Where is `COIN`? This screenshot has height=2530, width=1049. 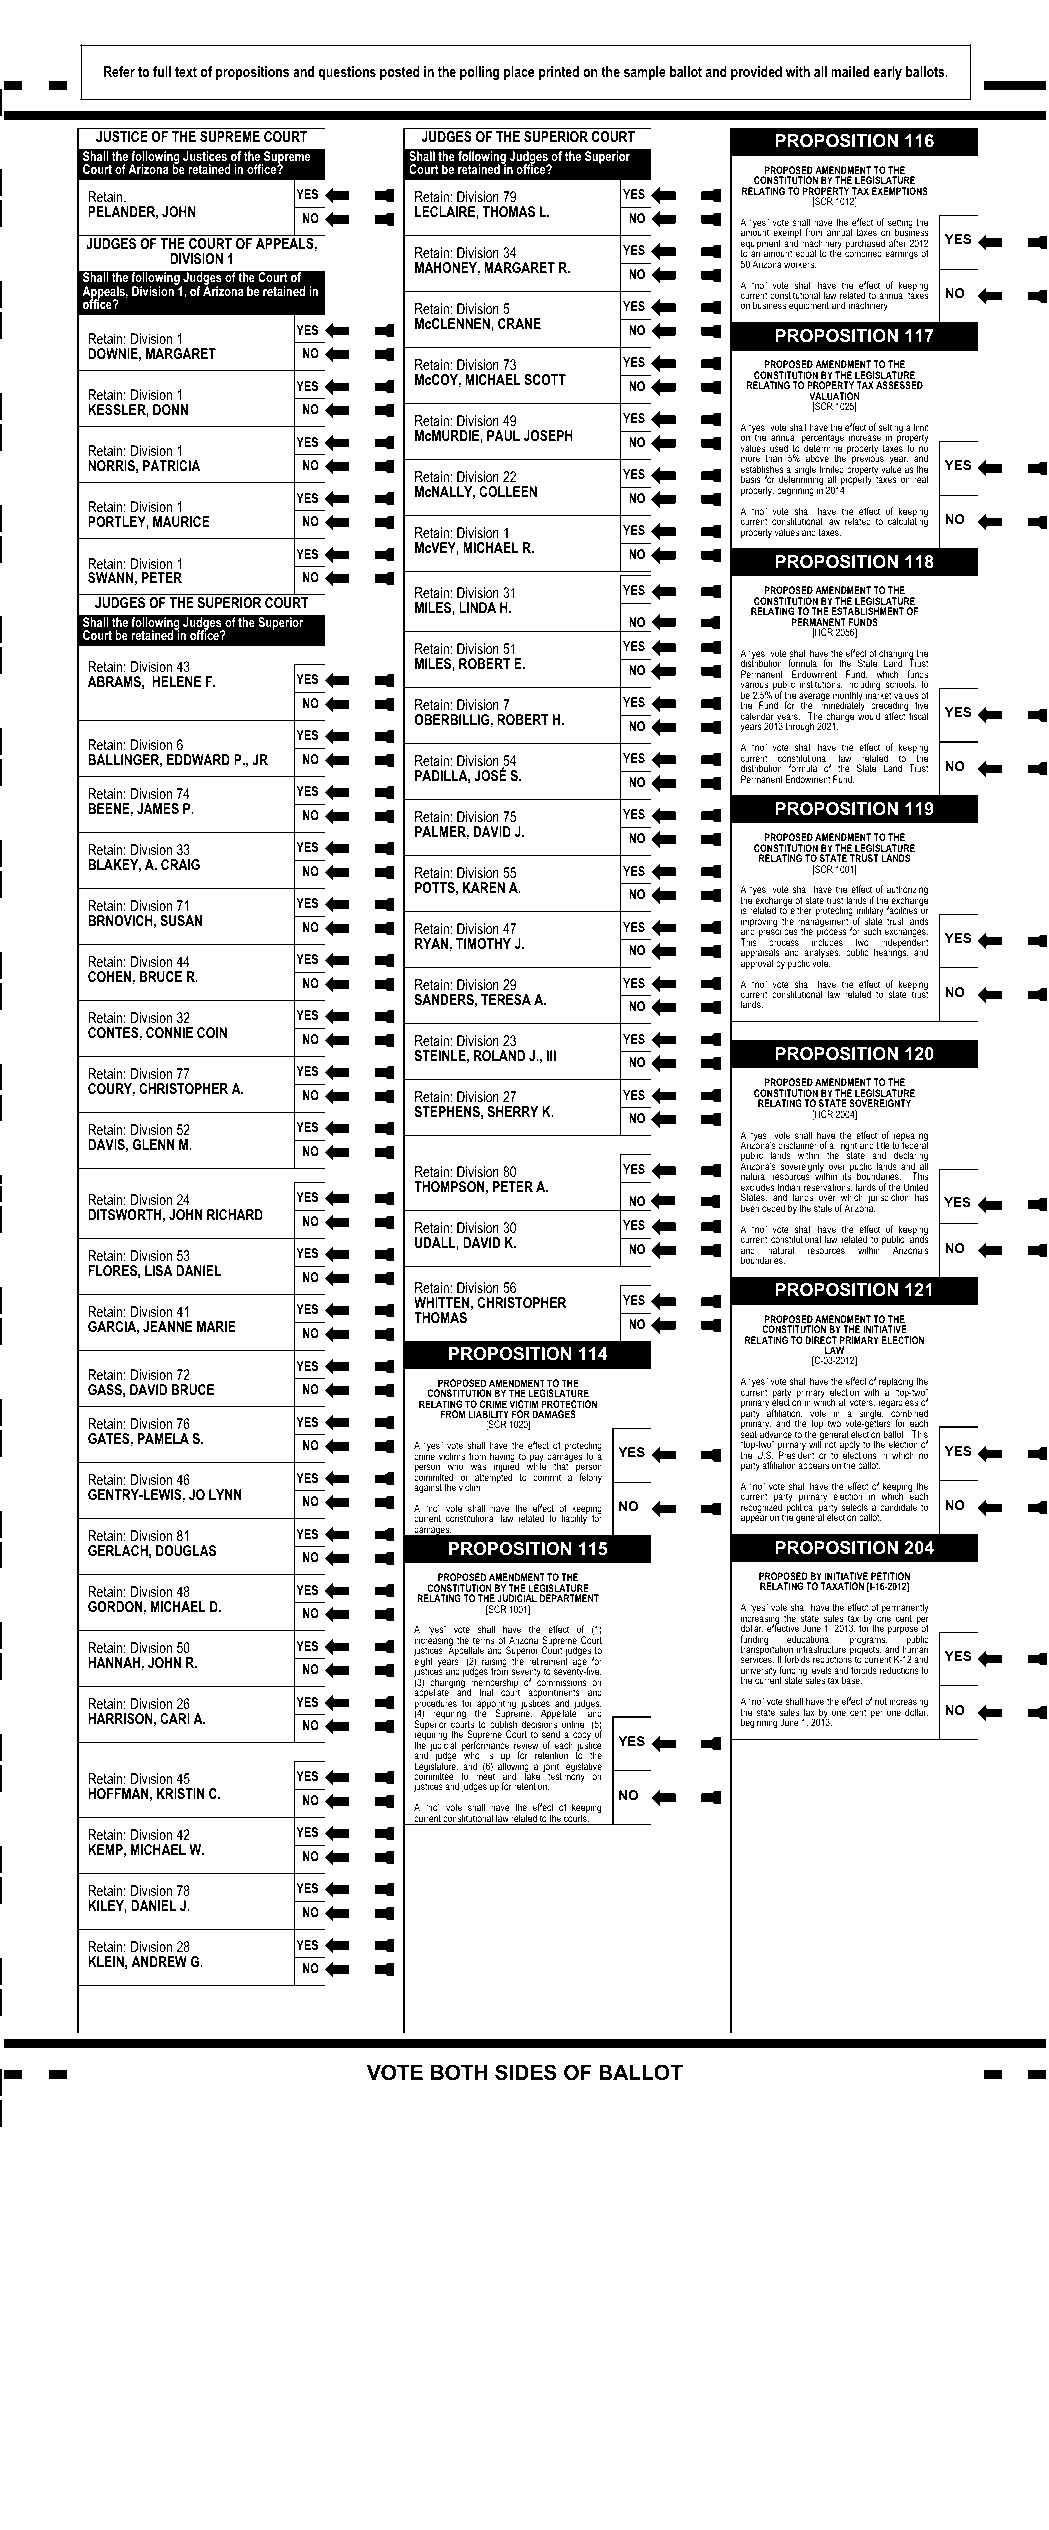 COIN is located at coordinates (212, 1032).
